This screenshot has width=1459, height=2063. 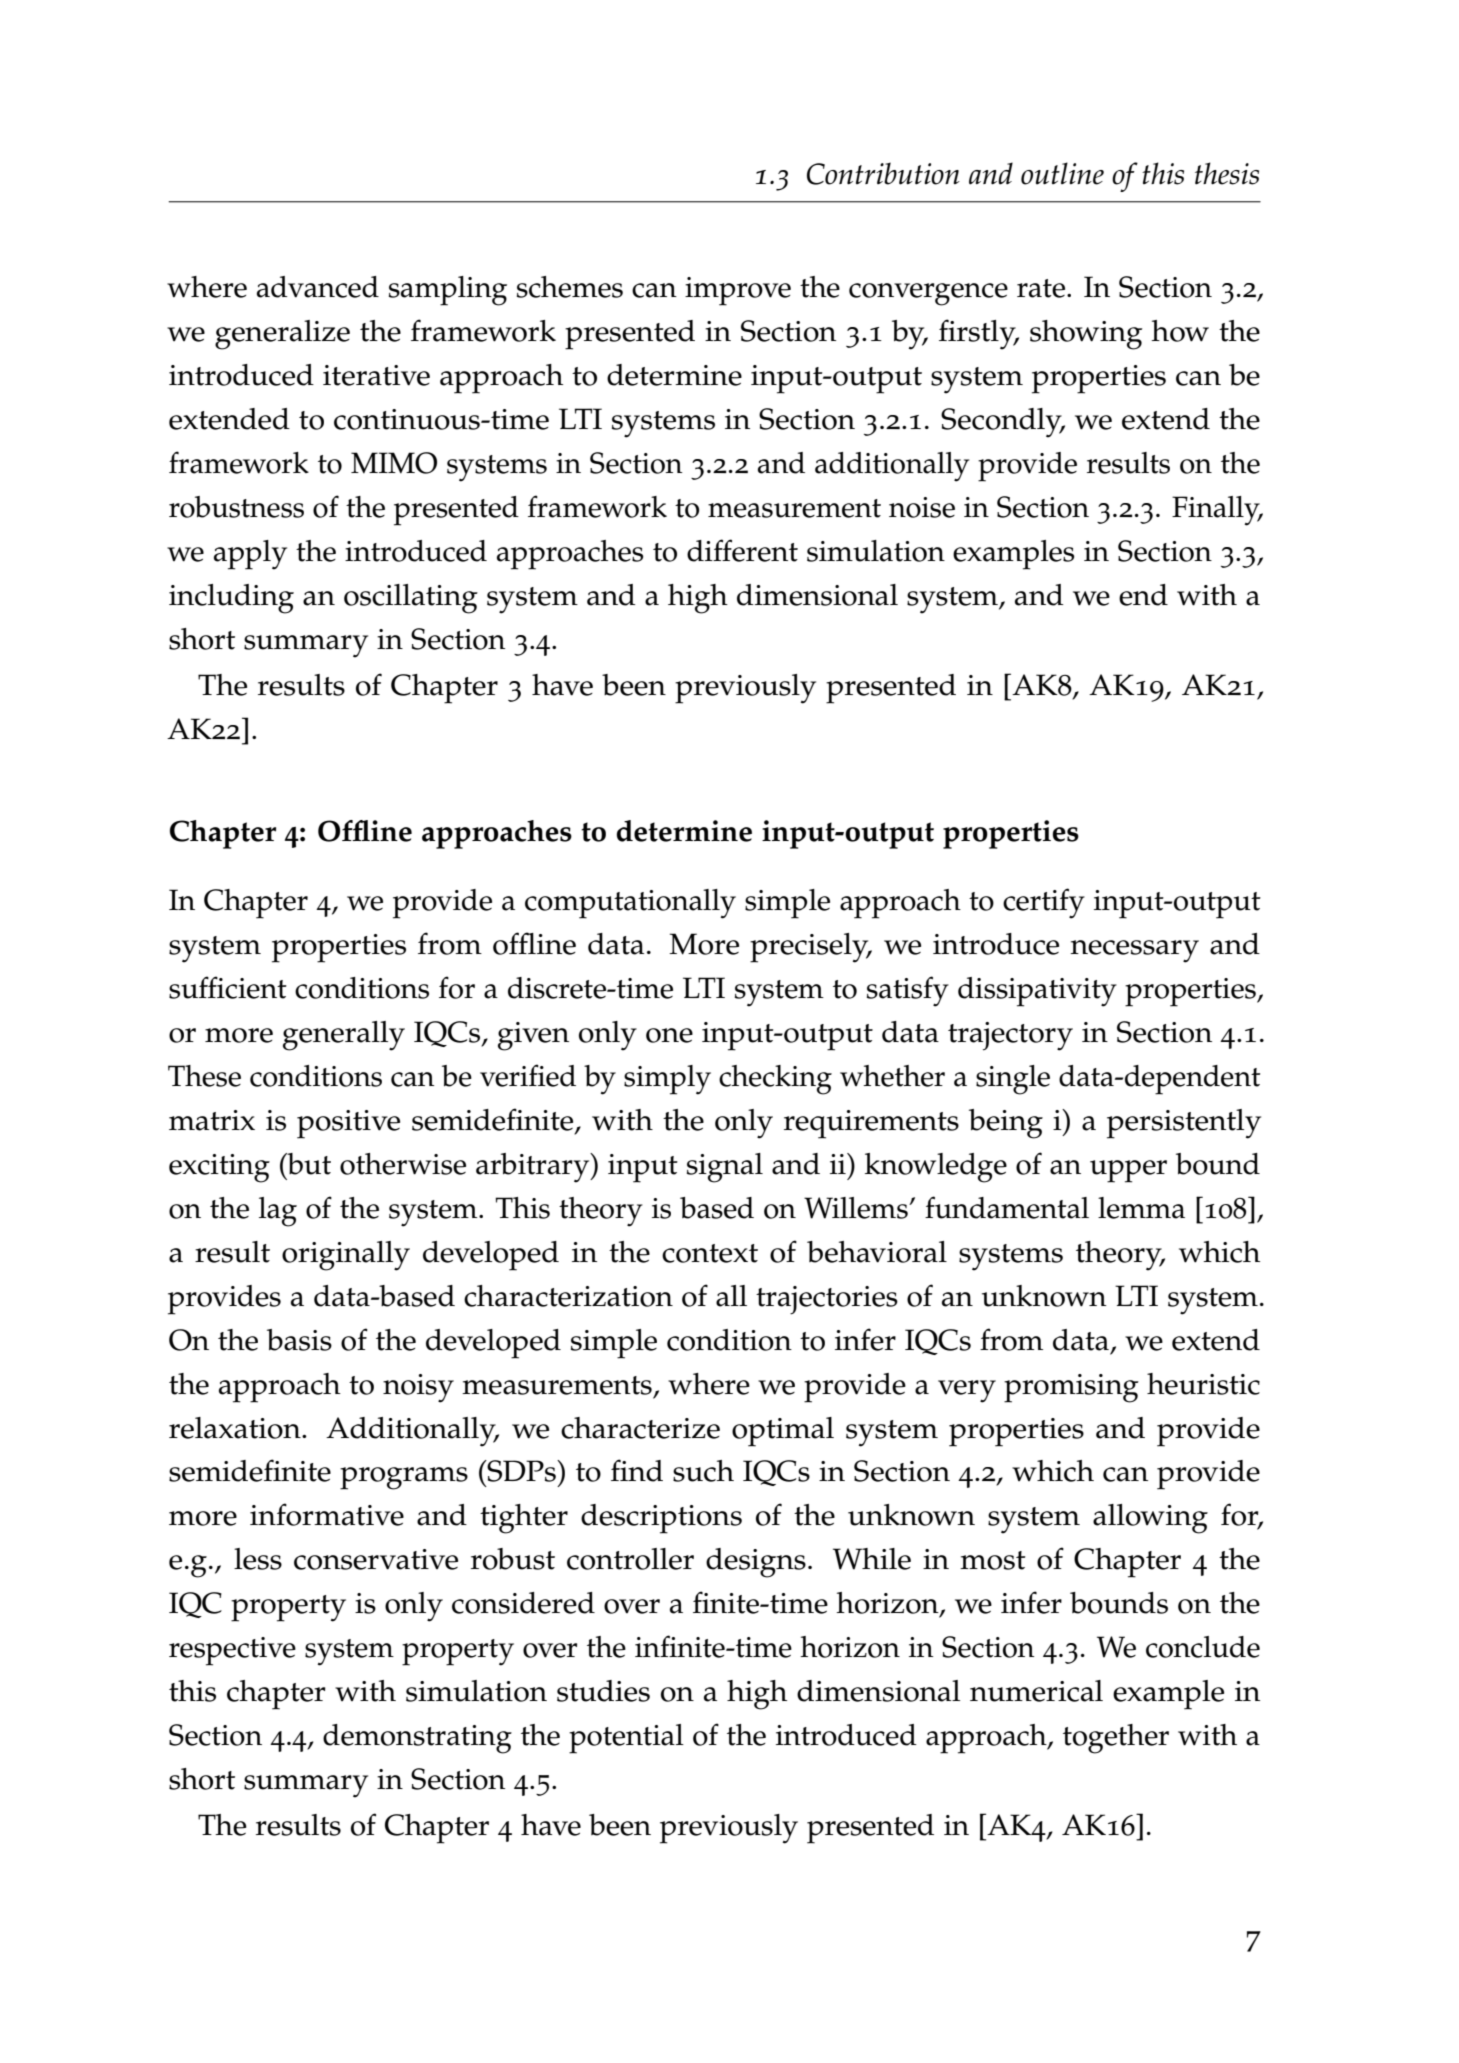 I want to click on respective, so click(x=232, y=1651).
